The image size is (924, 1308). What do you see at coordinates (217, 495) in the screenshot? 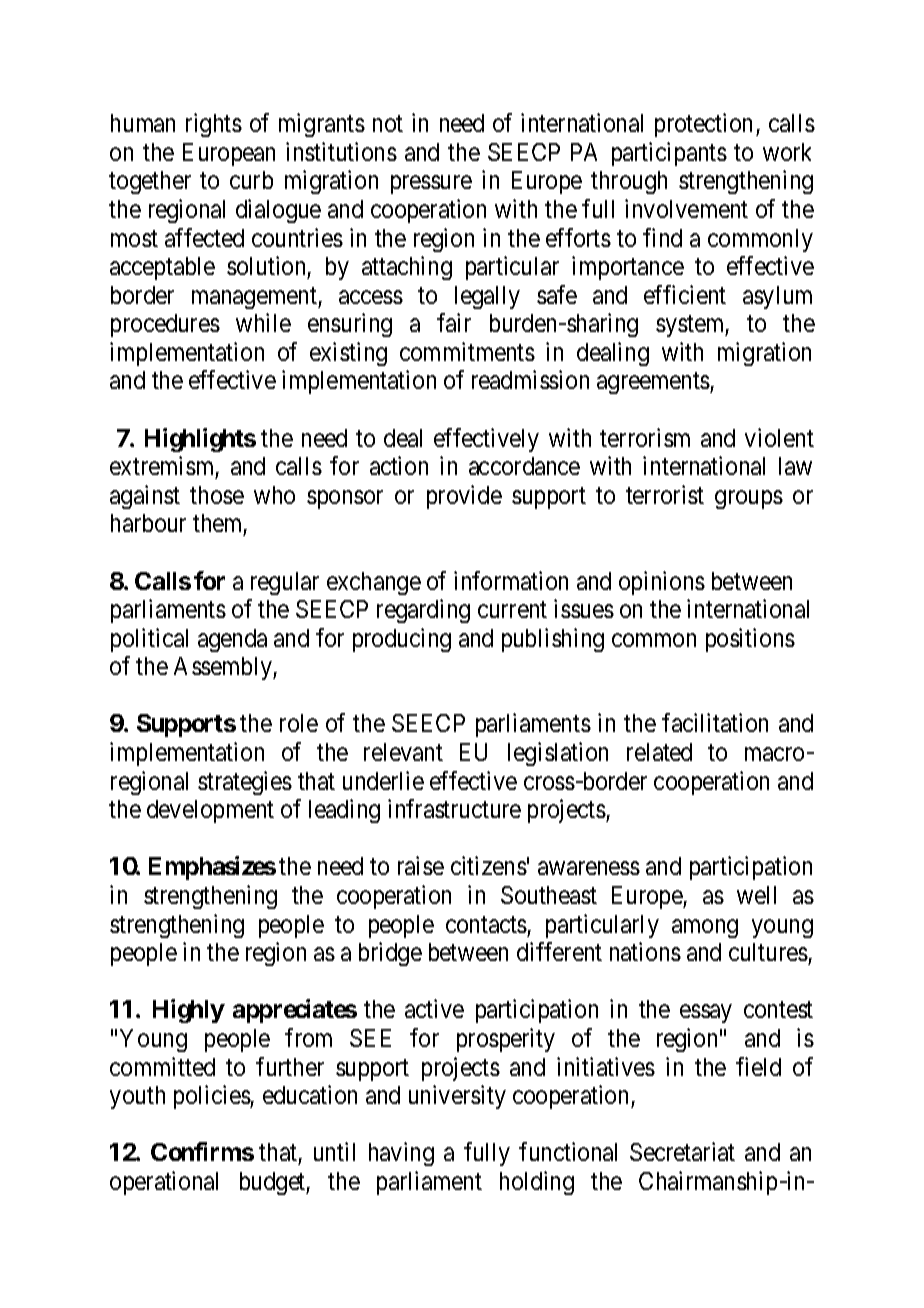
I see `those` at bounding box center [217, 495].
